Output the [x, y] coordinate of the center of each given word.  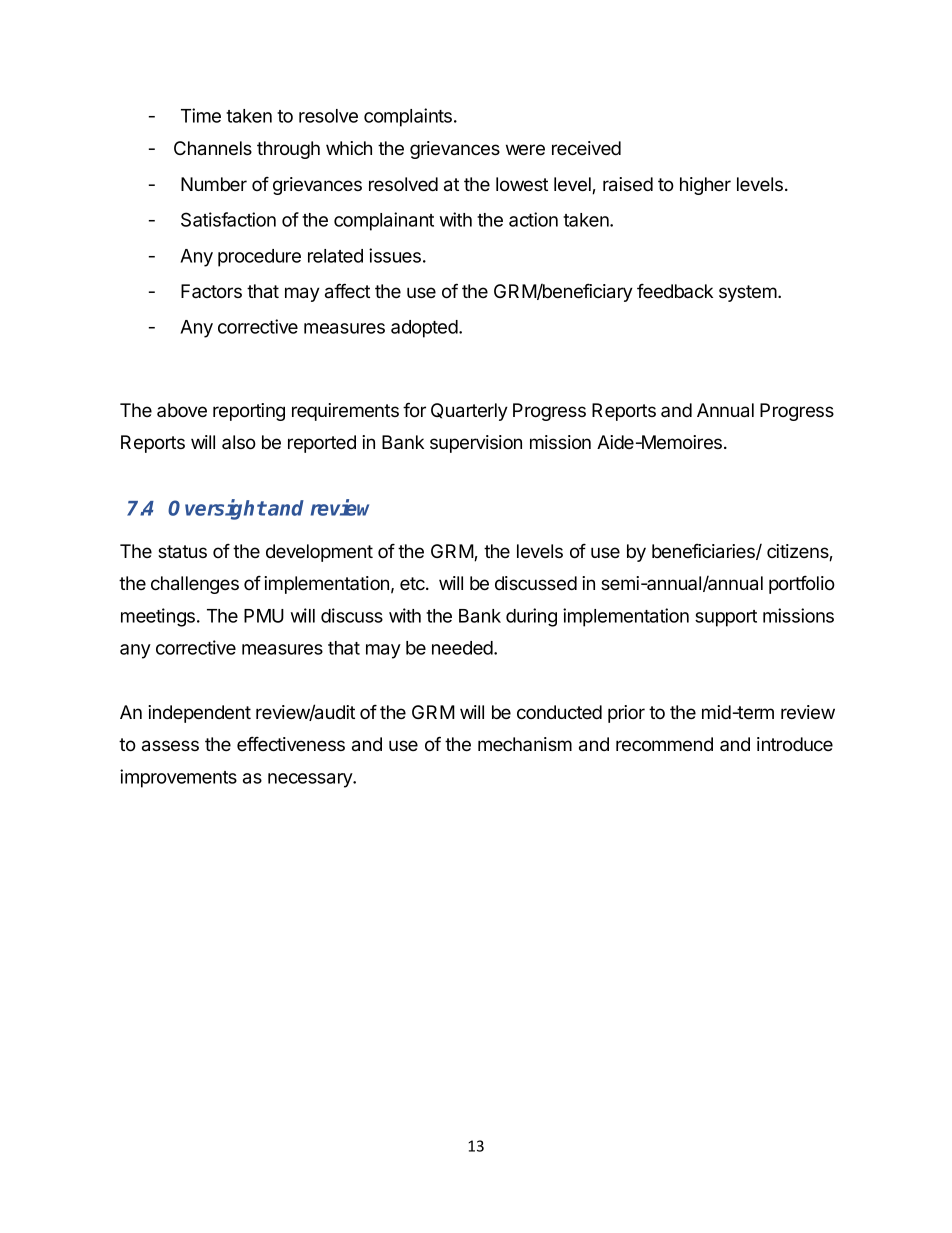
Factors [211, 291]
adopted [424, 329]
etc [413, 583]
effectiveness [291, 744]
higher [705, 186]
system [749, 293]
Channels [213, 148]
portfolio [802, 585]
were [525, 149]
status [182, 552]
